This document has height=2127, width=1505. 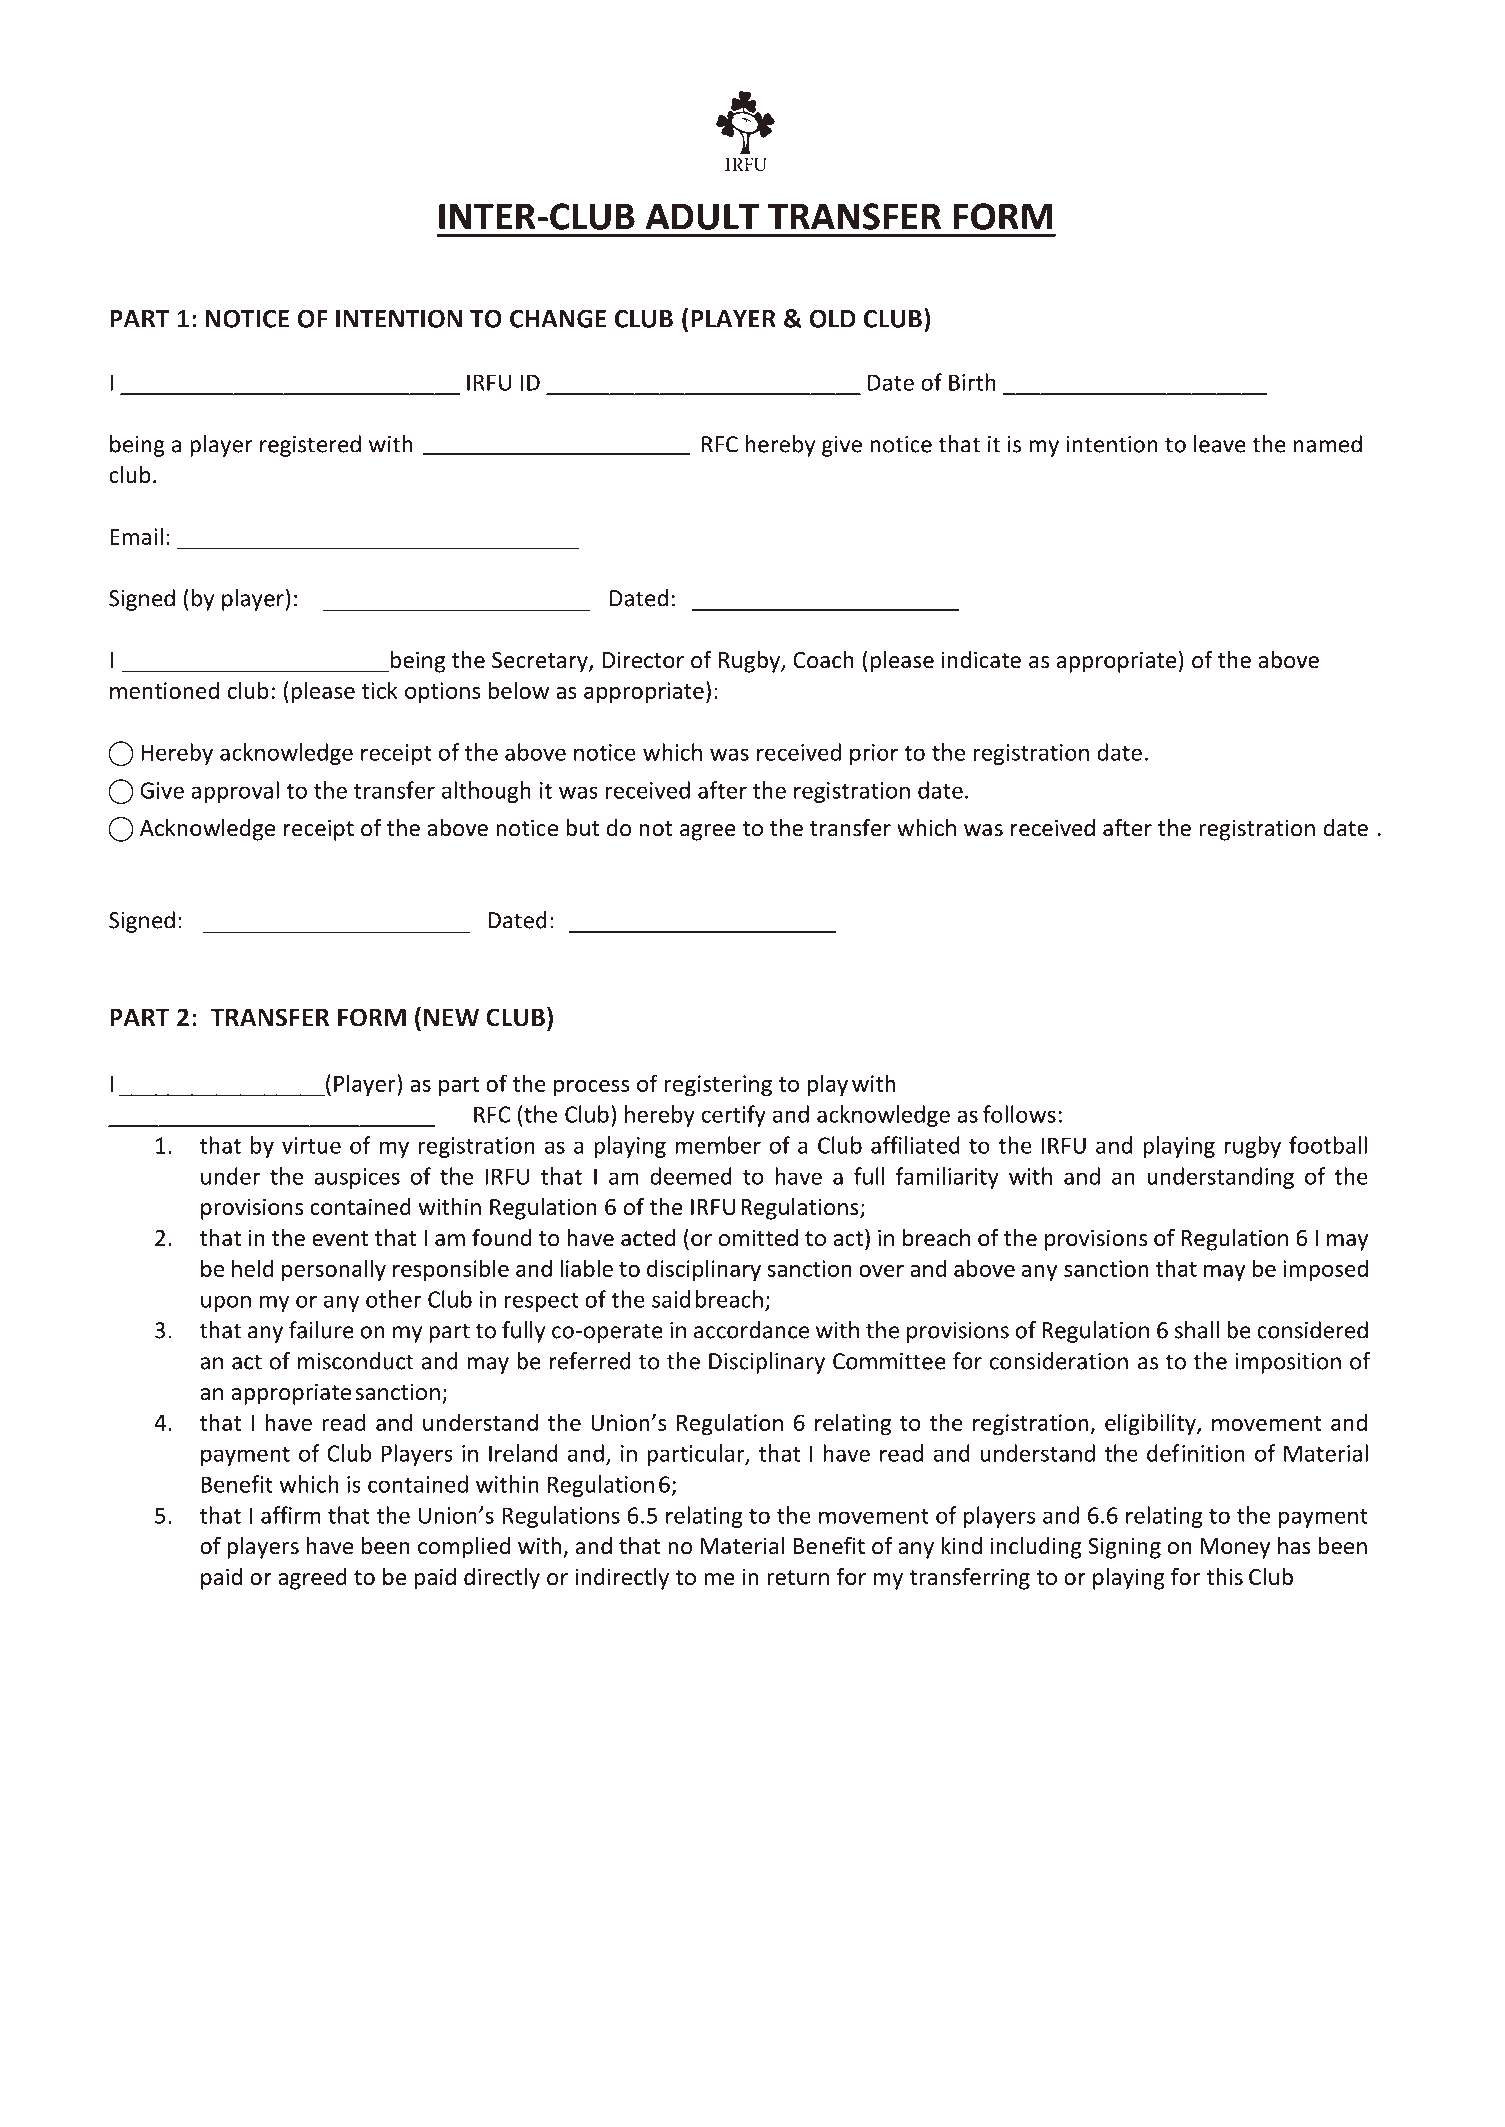 I want to click on approval, so click(x=235, y=792).
